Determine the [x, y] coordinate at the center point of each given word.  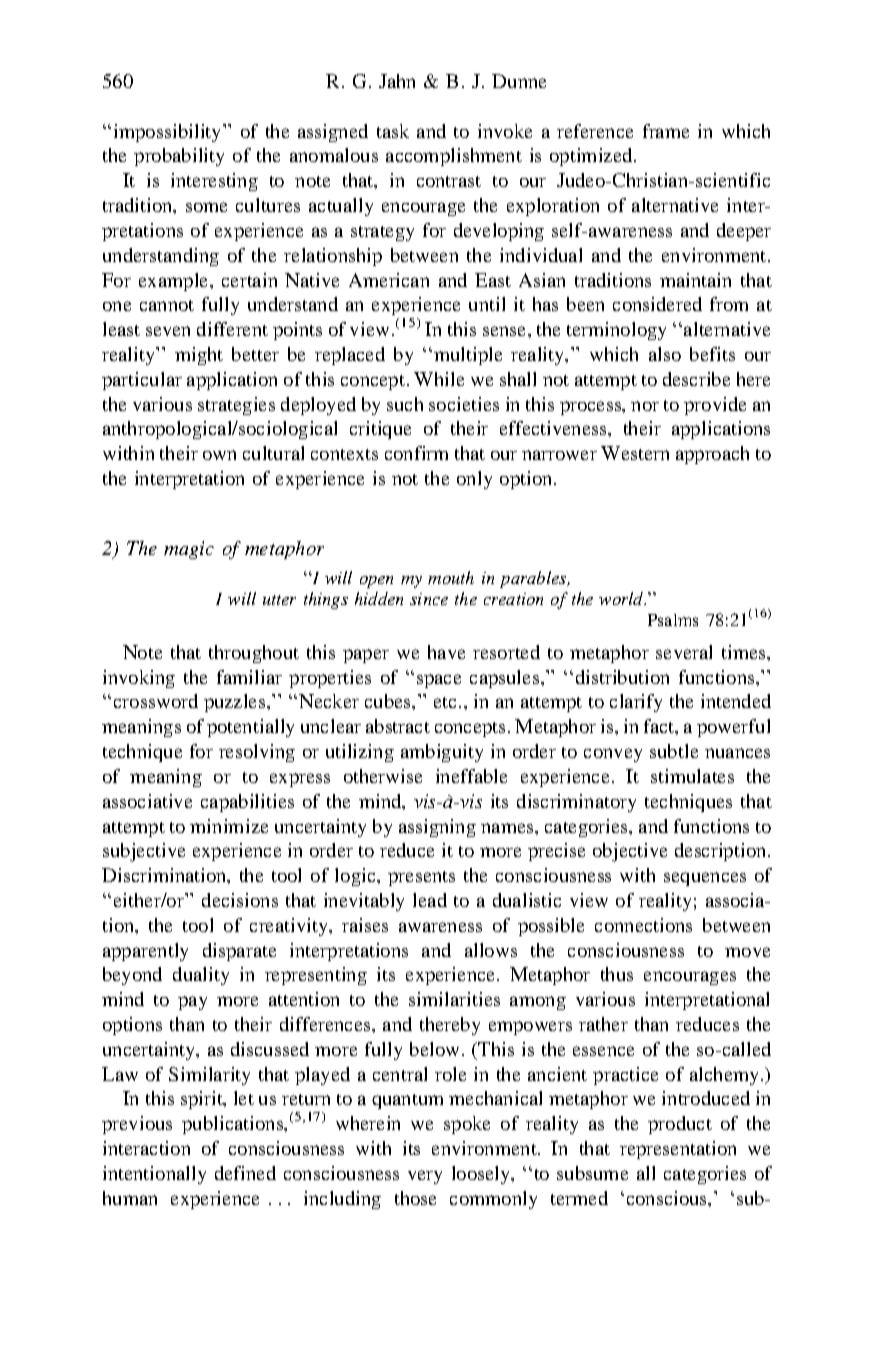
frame [666, 131]
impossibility [169, 133]
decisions [240, 900]
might [199, 356]
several [684, 652]
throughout [254, 654]
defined [245, 1173]
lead [430, 900]
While [439, 379]
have [446, 652]
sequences [705, 879]
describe [696, 379]
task [393, 131]
